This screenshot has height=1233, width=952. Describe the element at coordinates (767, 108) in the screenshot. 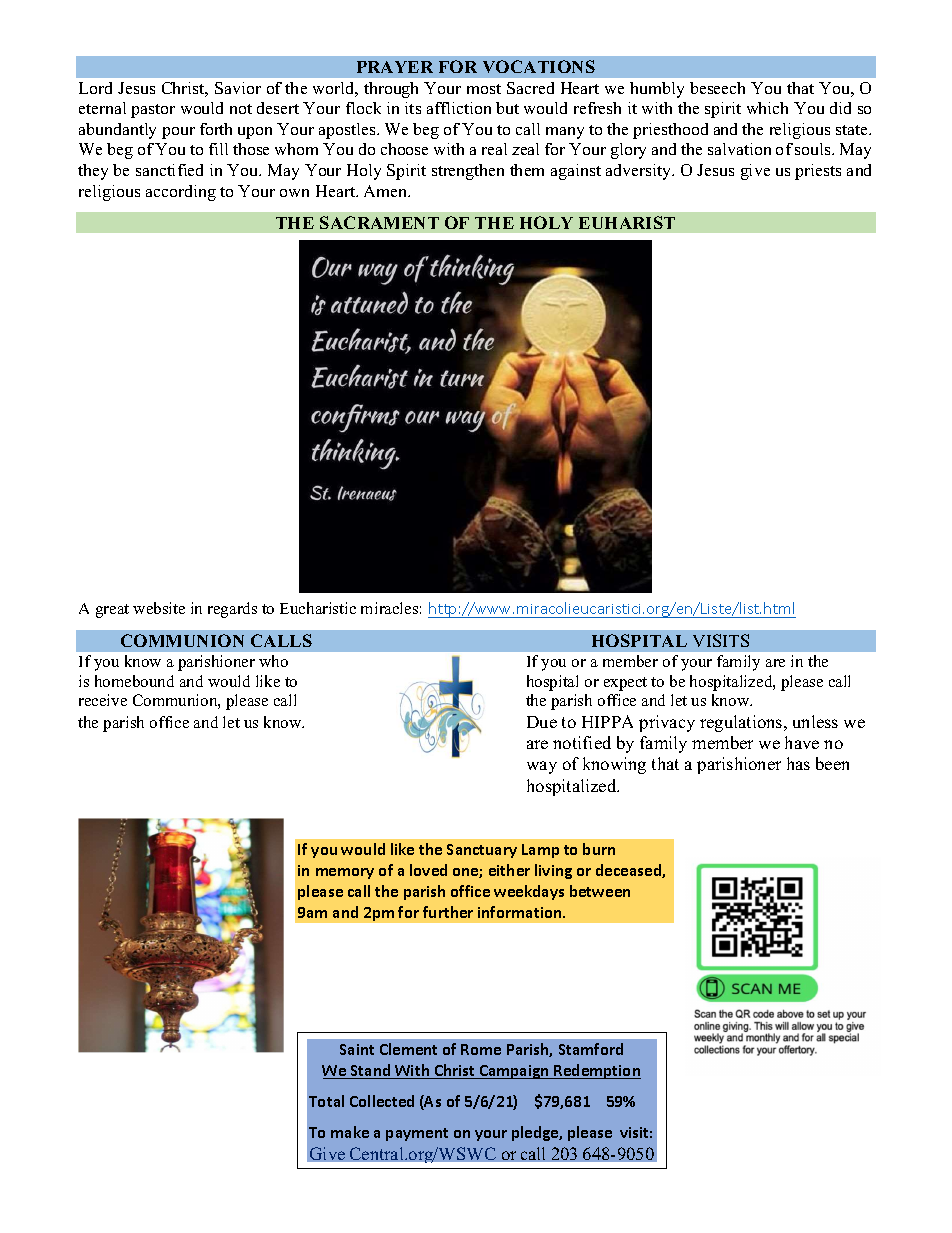

I see `which` at that location.
